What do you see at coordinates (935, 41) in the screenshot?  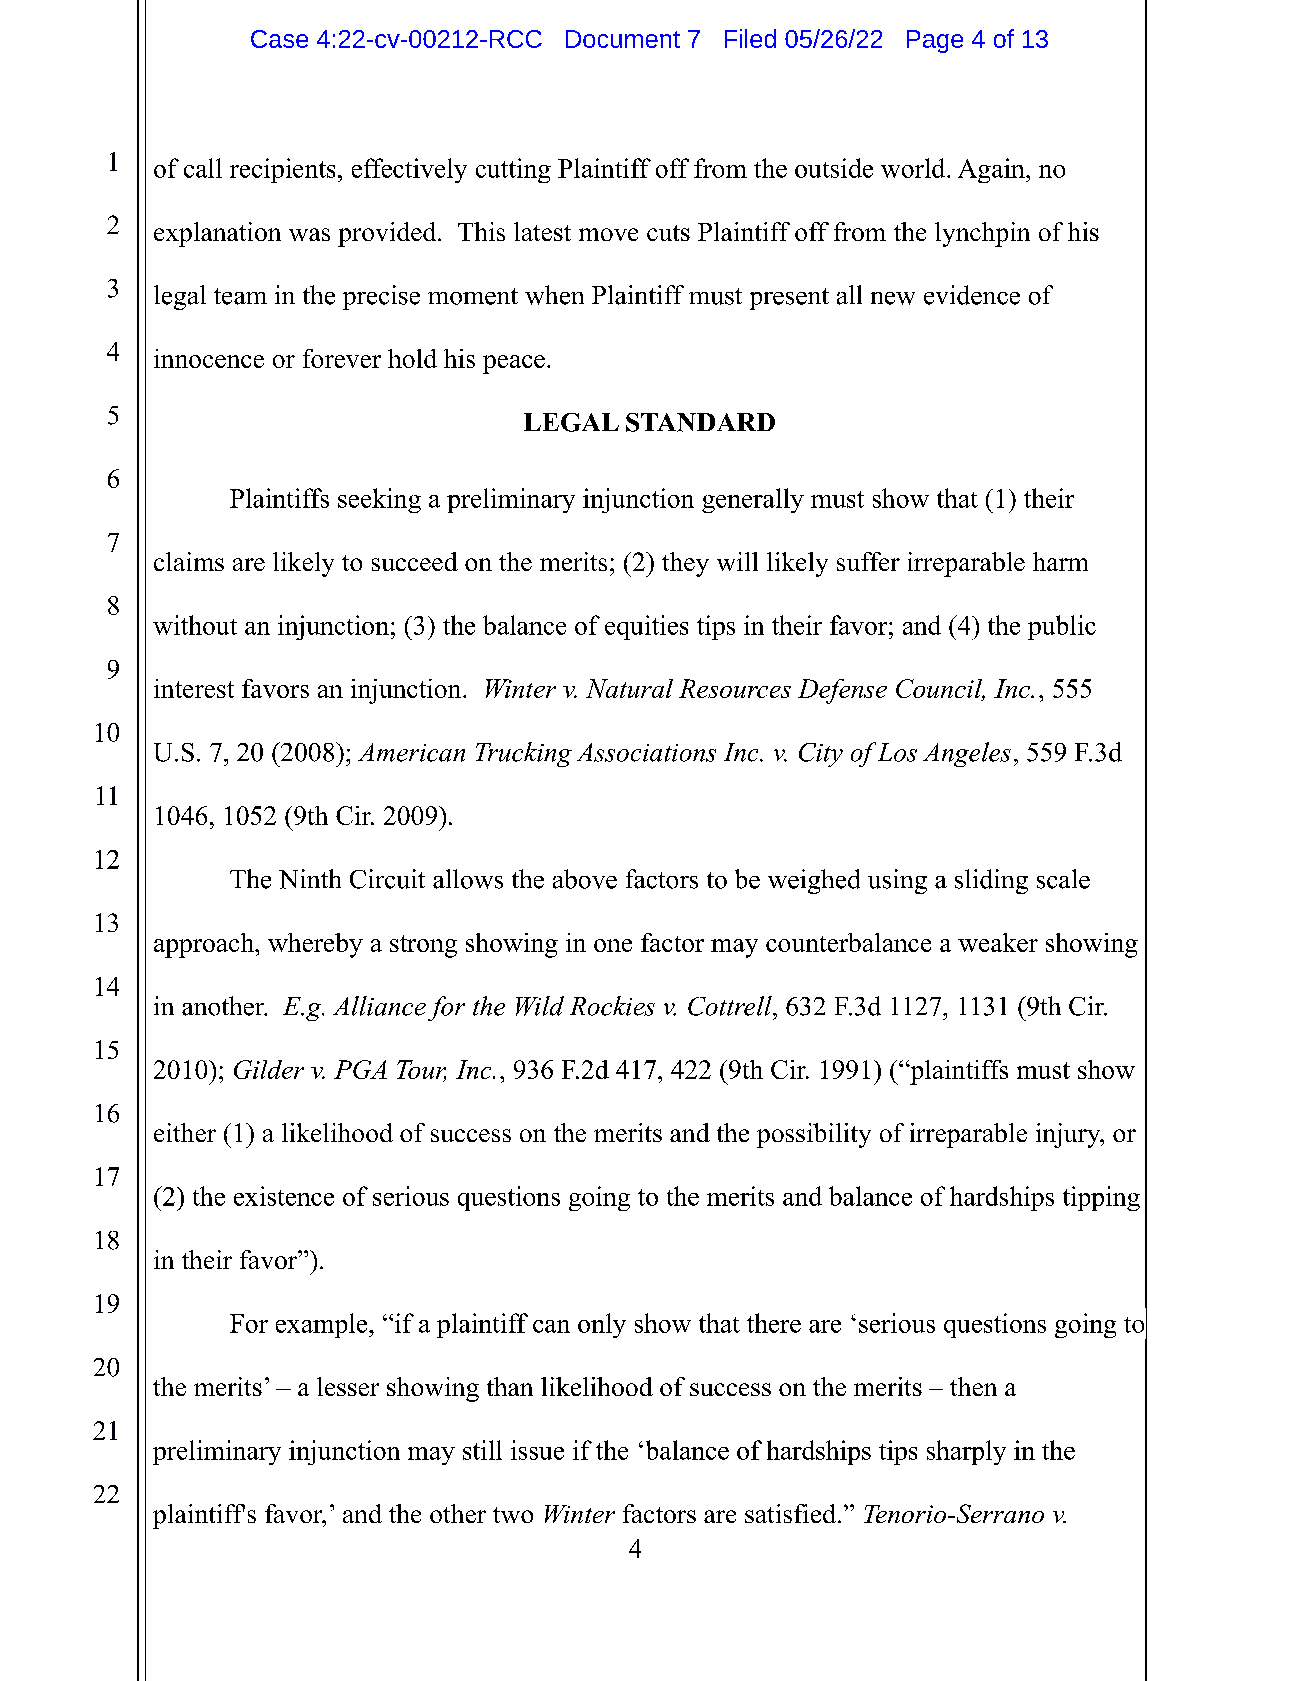 I see `Page` at bounding box center [935, 41].
